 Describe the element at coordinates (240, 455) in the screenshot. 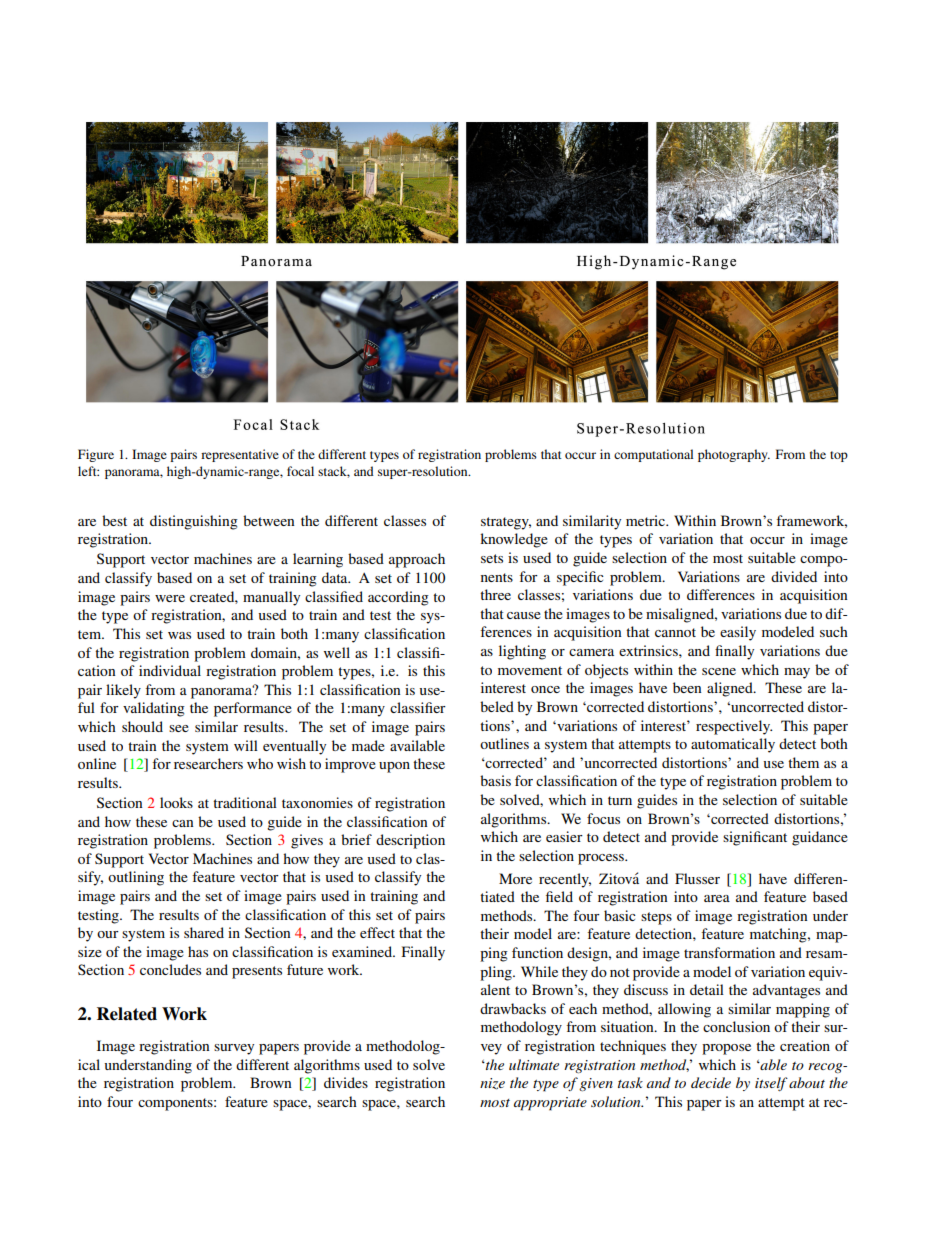

I see `representative` at that location.
